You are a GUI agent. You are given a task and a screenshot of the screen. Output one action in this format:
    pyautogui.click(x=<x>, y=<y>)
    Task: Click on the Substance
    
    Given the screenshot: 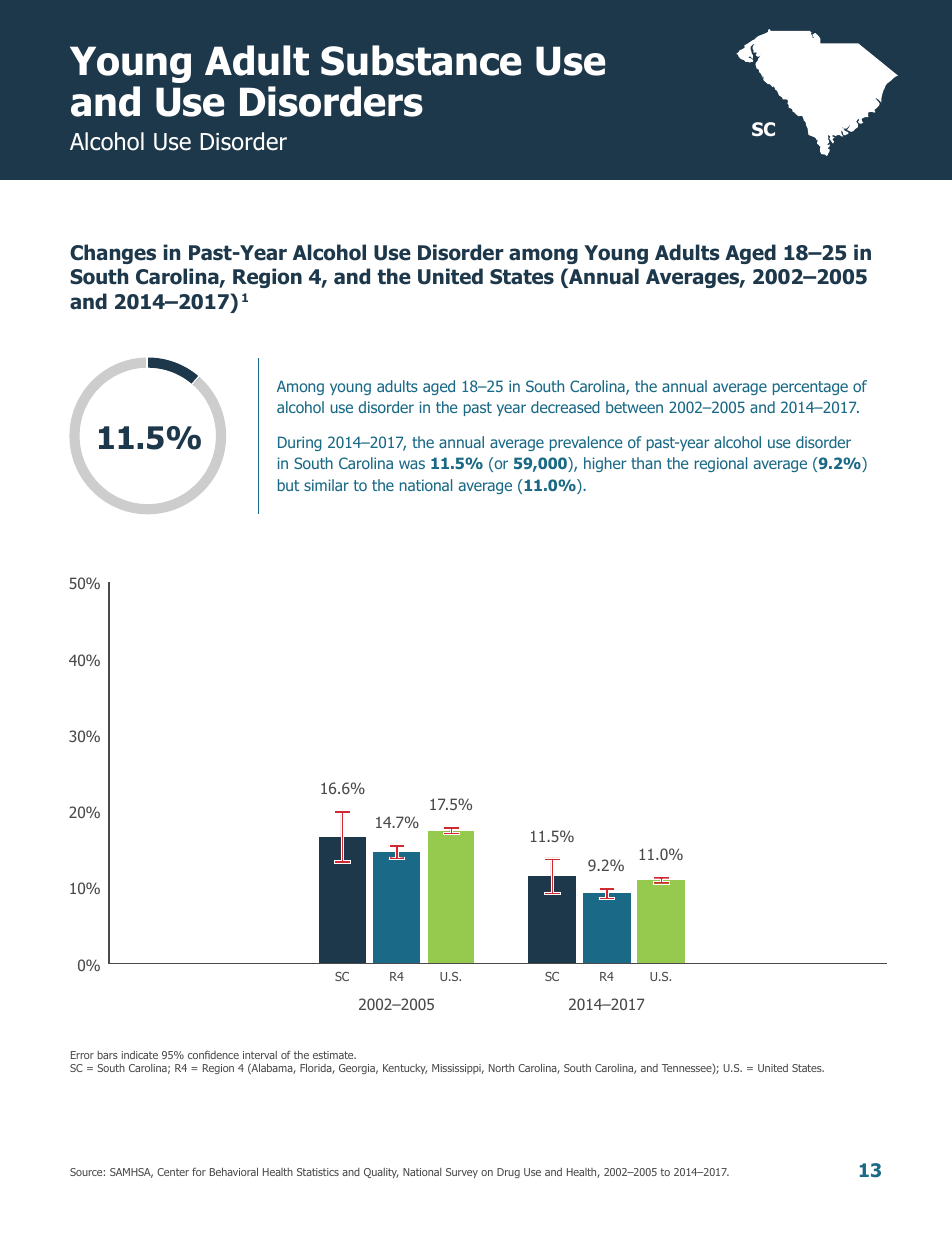 What is the action you would take?
    pyautogui.click(x=421, y=60)
